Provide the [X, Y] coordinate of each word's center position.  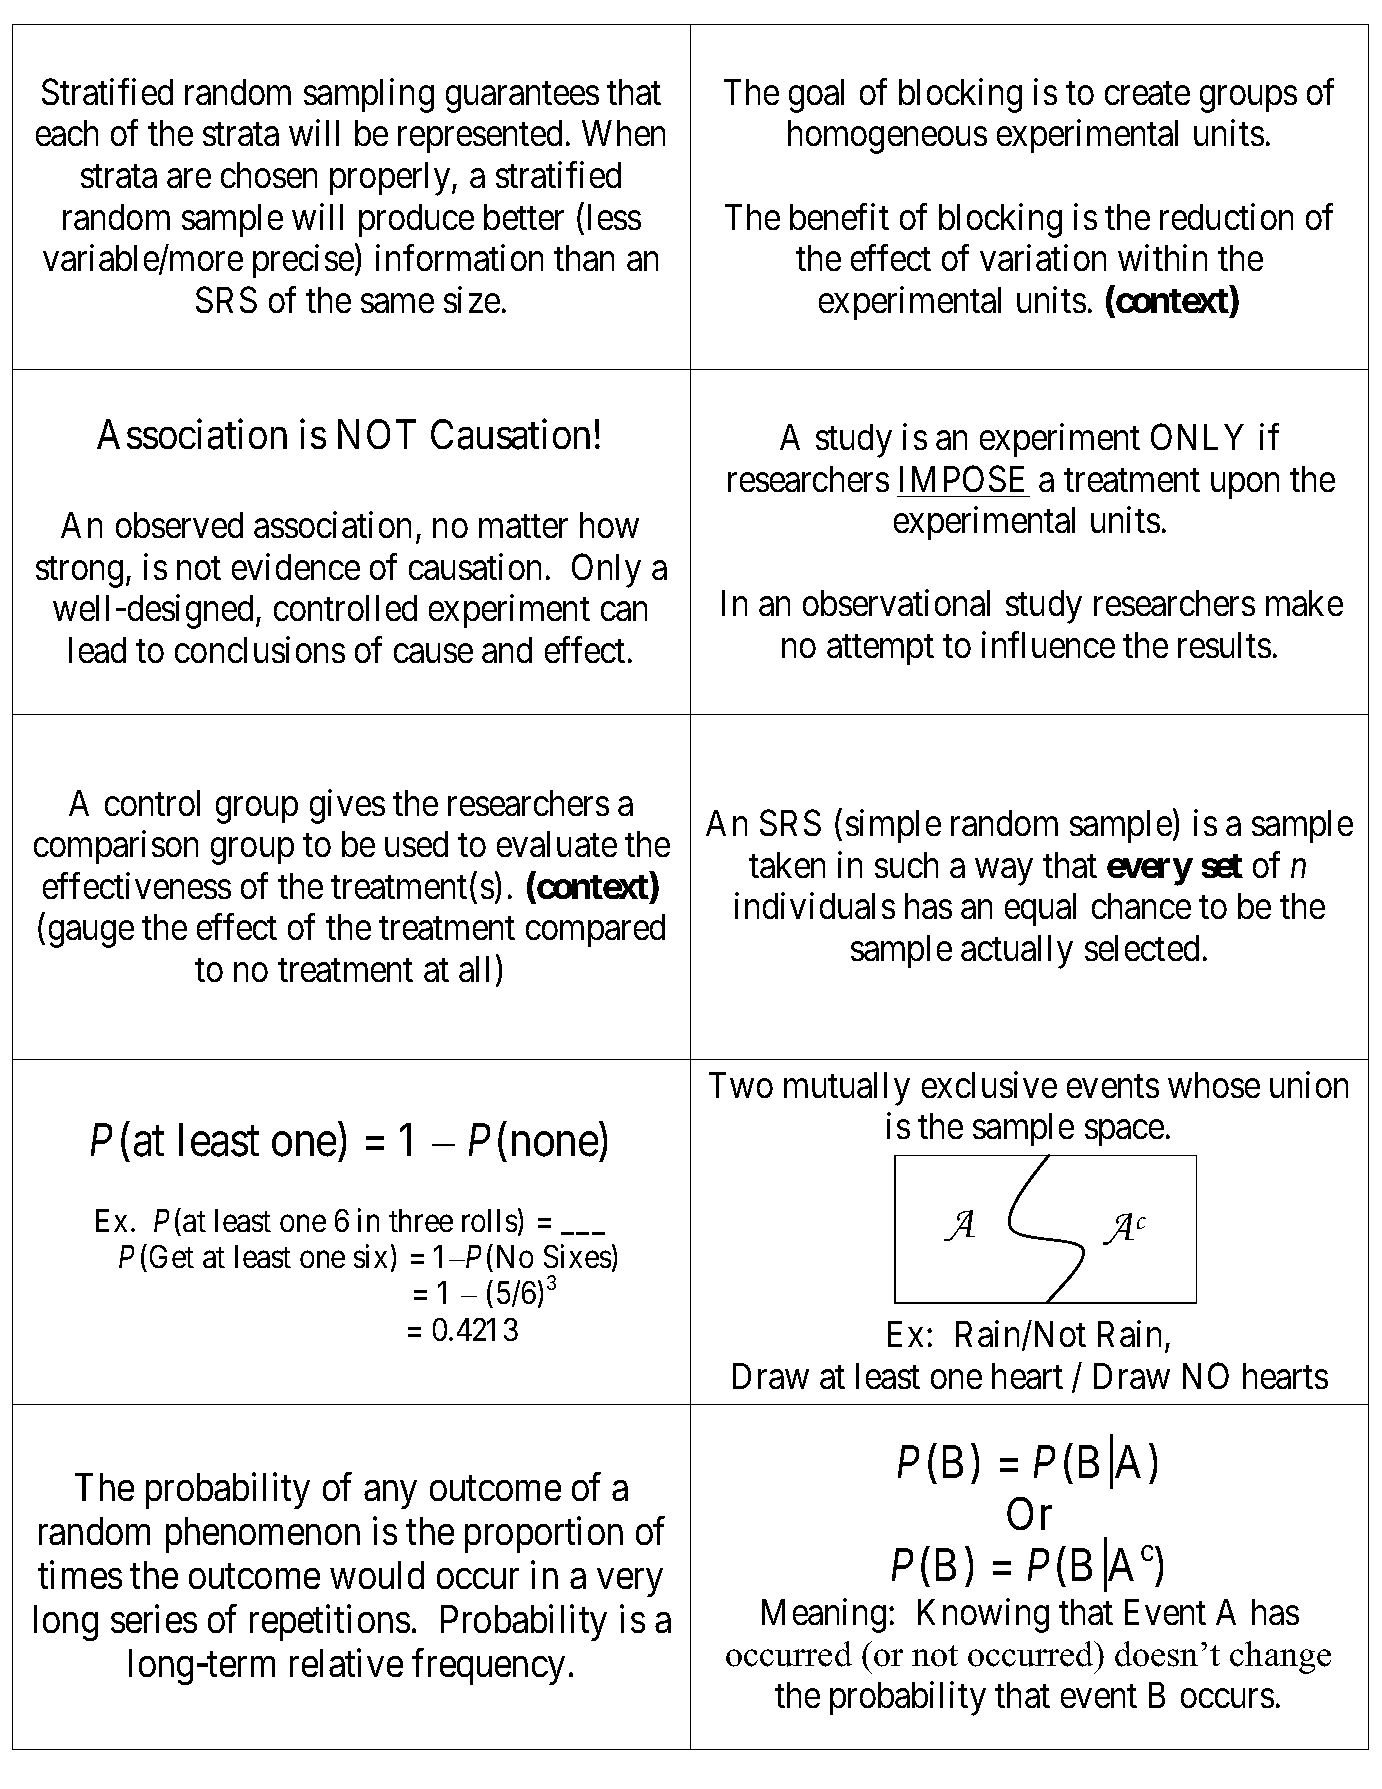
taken [787, 865]
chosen [269, 175]
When [623, 133]
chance [1141, 906]
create [1147, 93]
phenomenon [263, 1535]
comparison [116, 847]
